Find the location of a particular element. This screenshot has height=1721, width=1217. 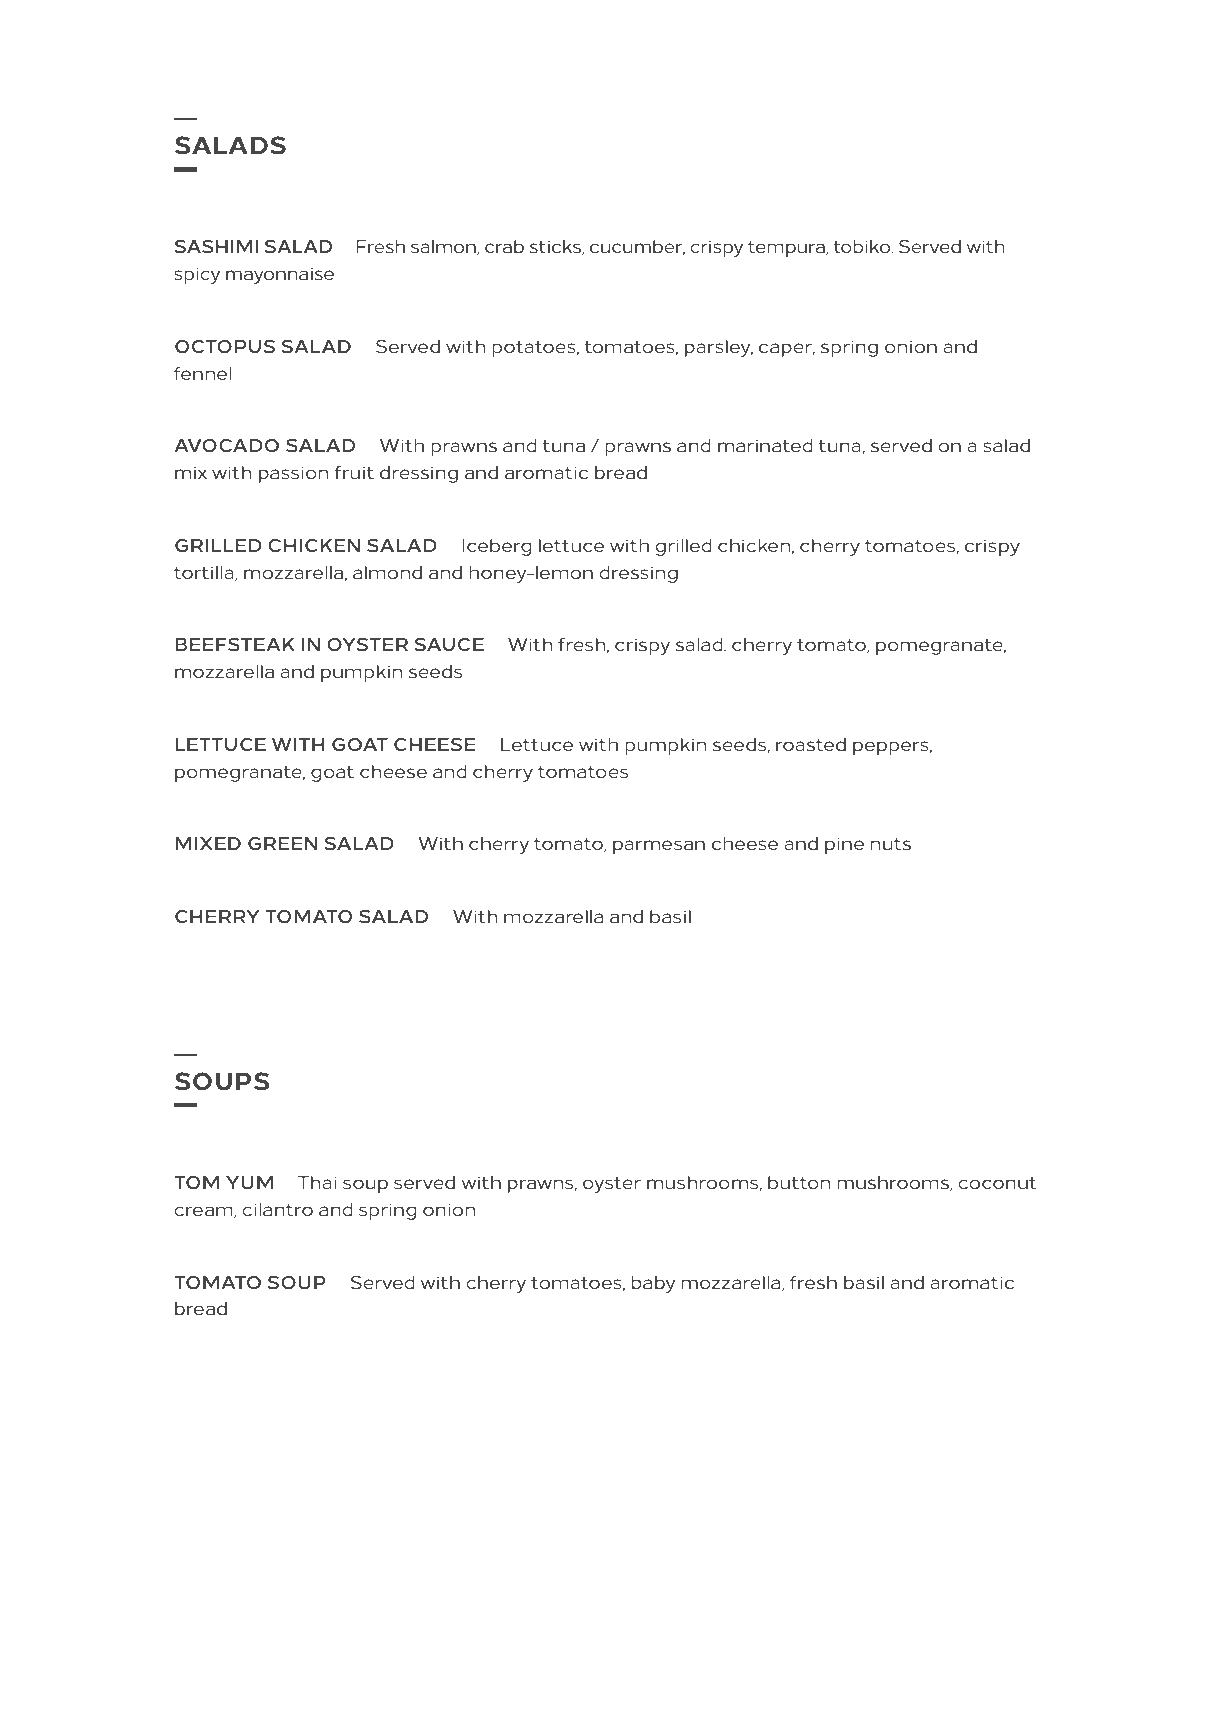

roasted is located at coordinates (811, 744).
